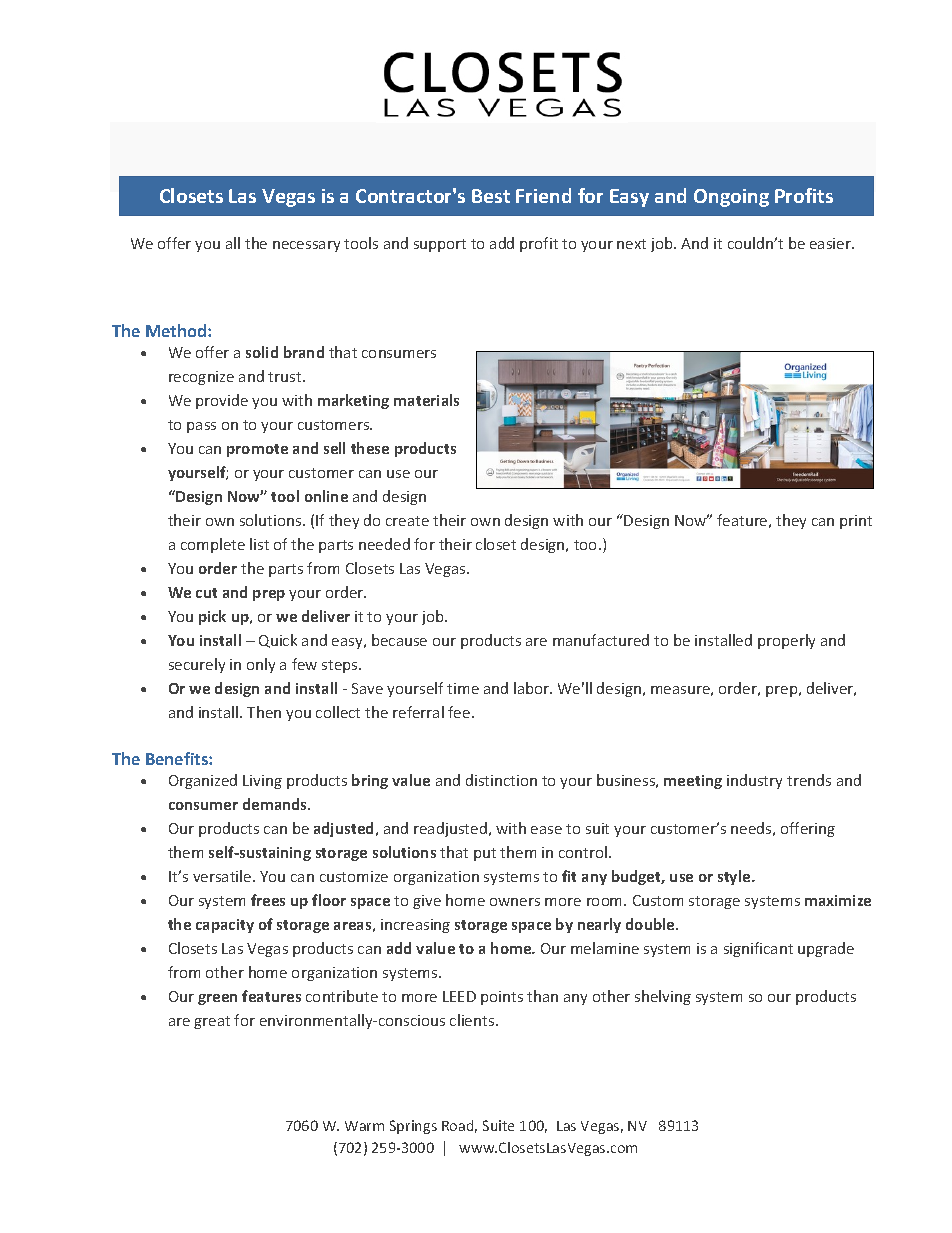 The image size is (952, 1233). I want to click on Warm, so click(364, 1126).
